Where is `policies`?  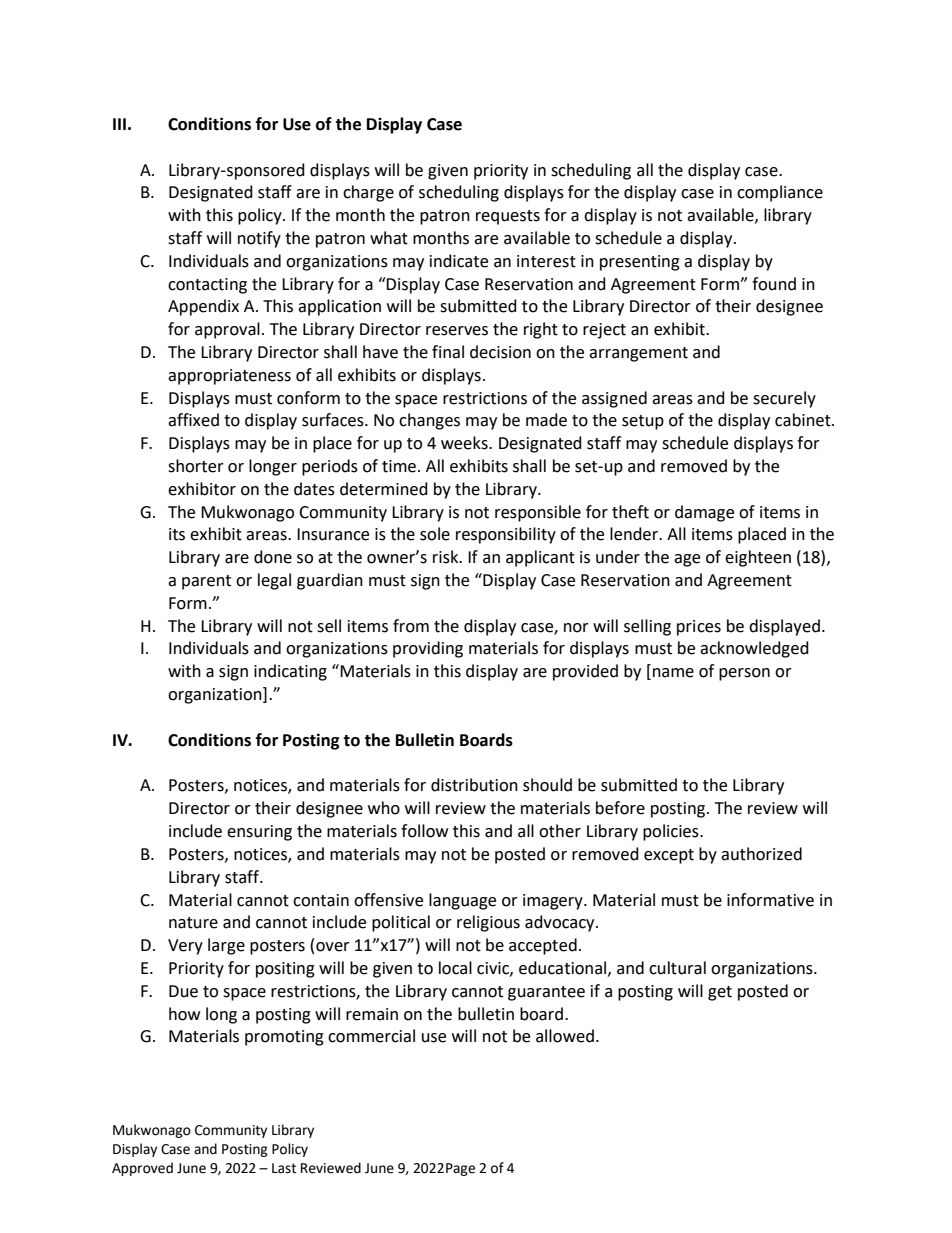 policies is located at coordinates (672, 832).
